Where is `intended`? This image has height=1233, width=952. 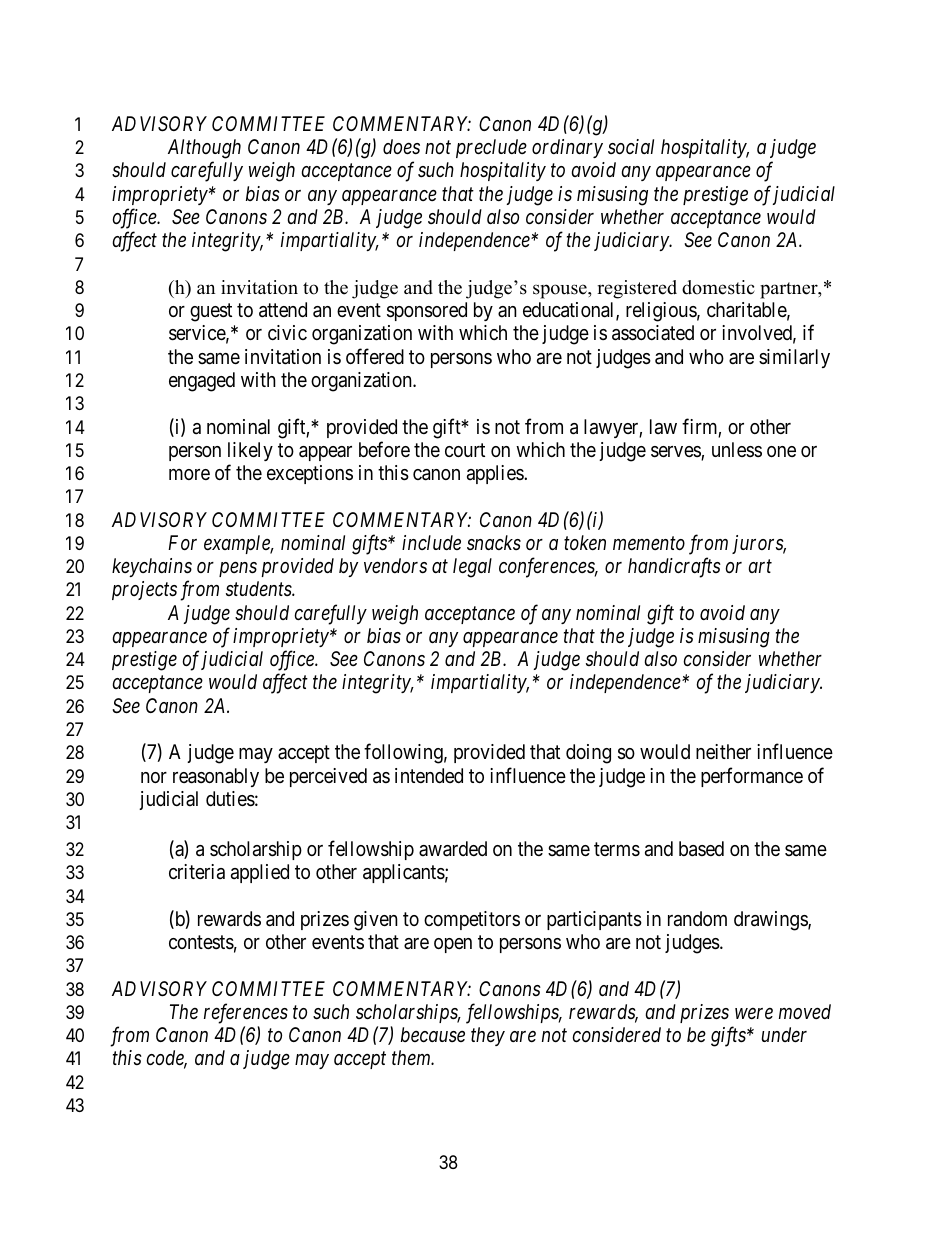 intended is located at coordinates (429, 775).
